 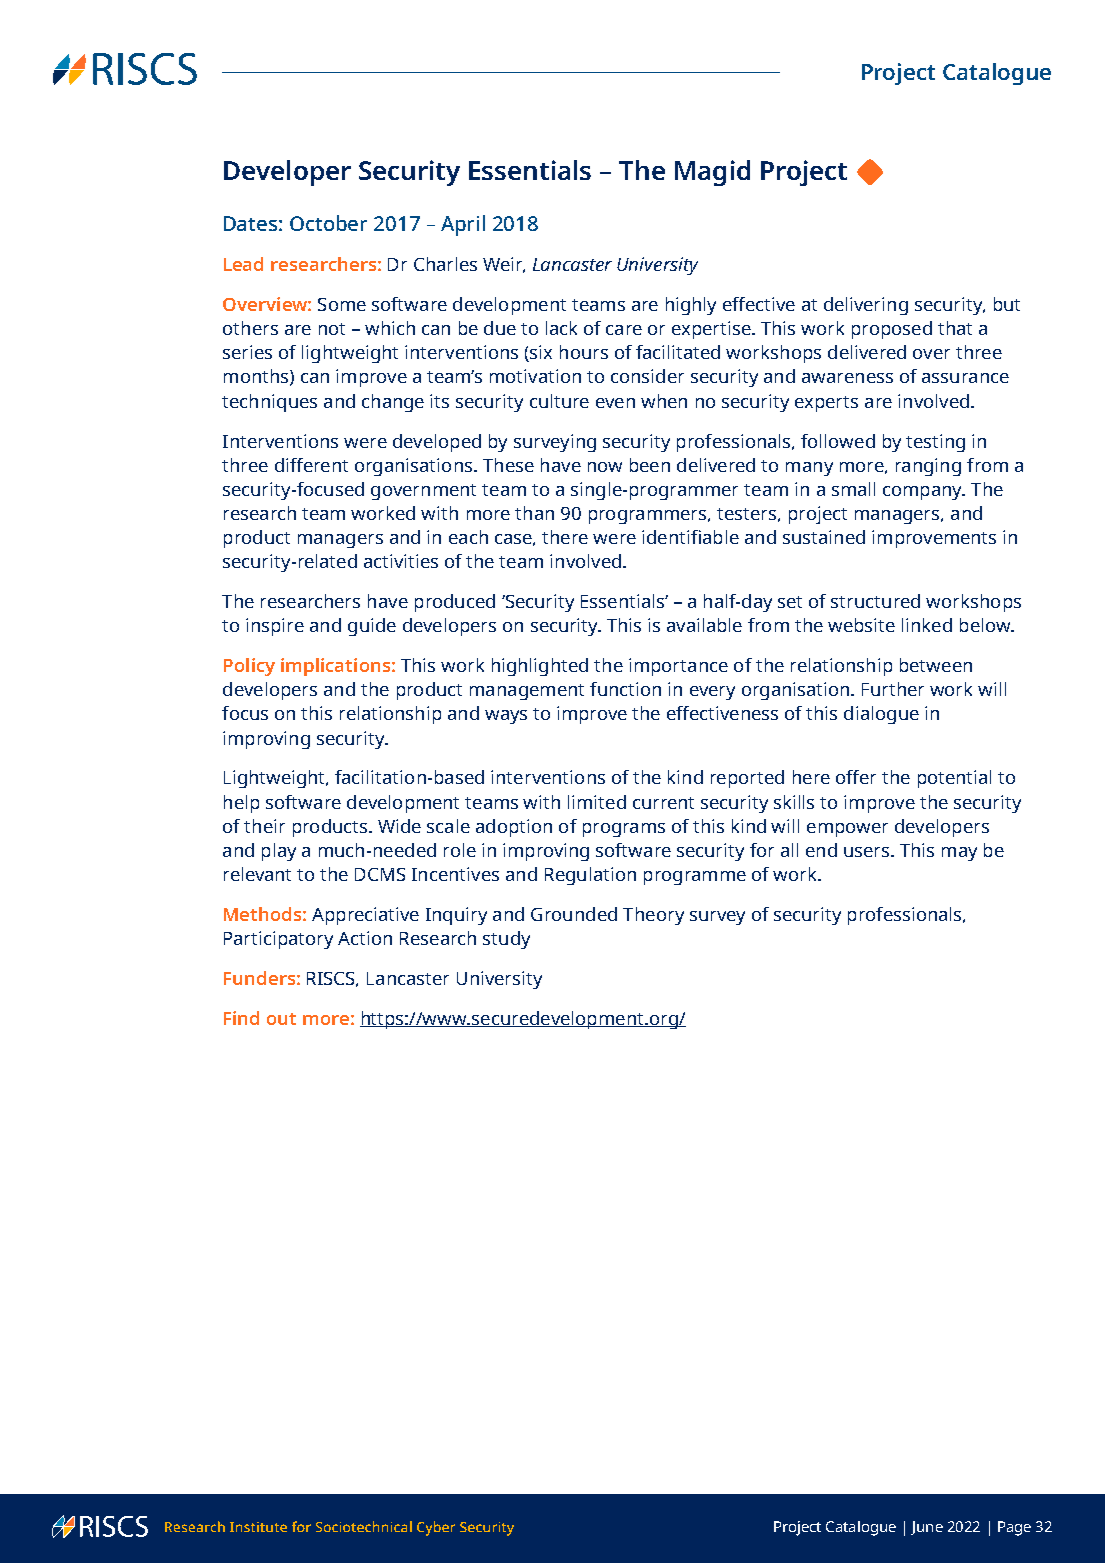 What do you see at coordinates (712, 173) in the image?
I see `Magid` at bounding box center [712, 173].
